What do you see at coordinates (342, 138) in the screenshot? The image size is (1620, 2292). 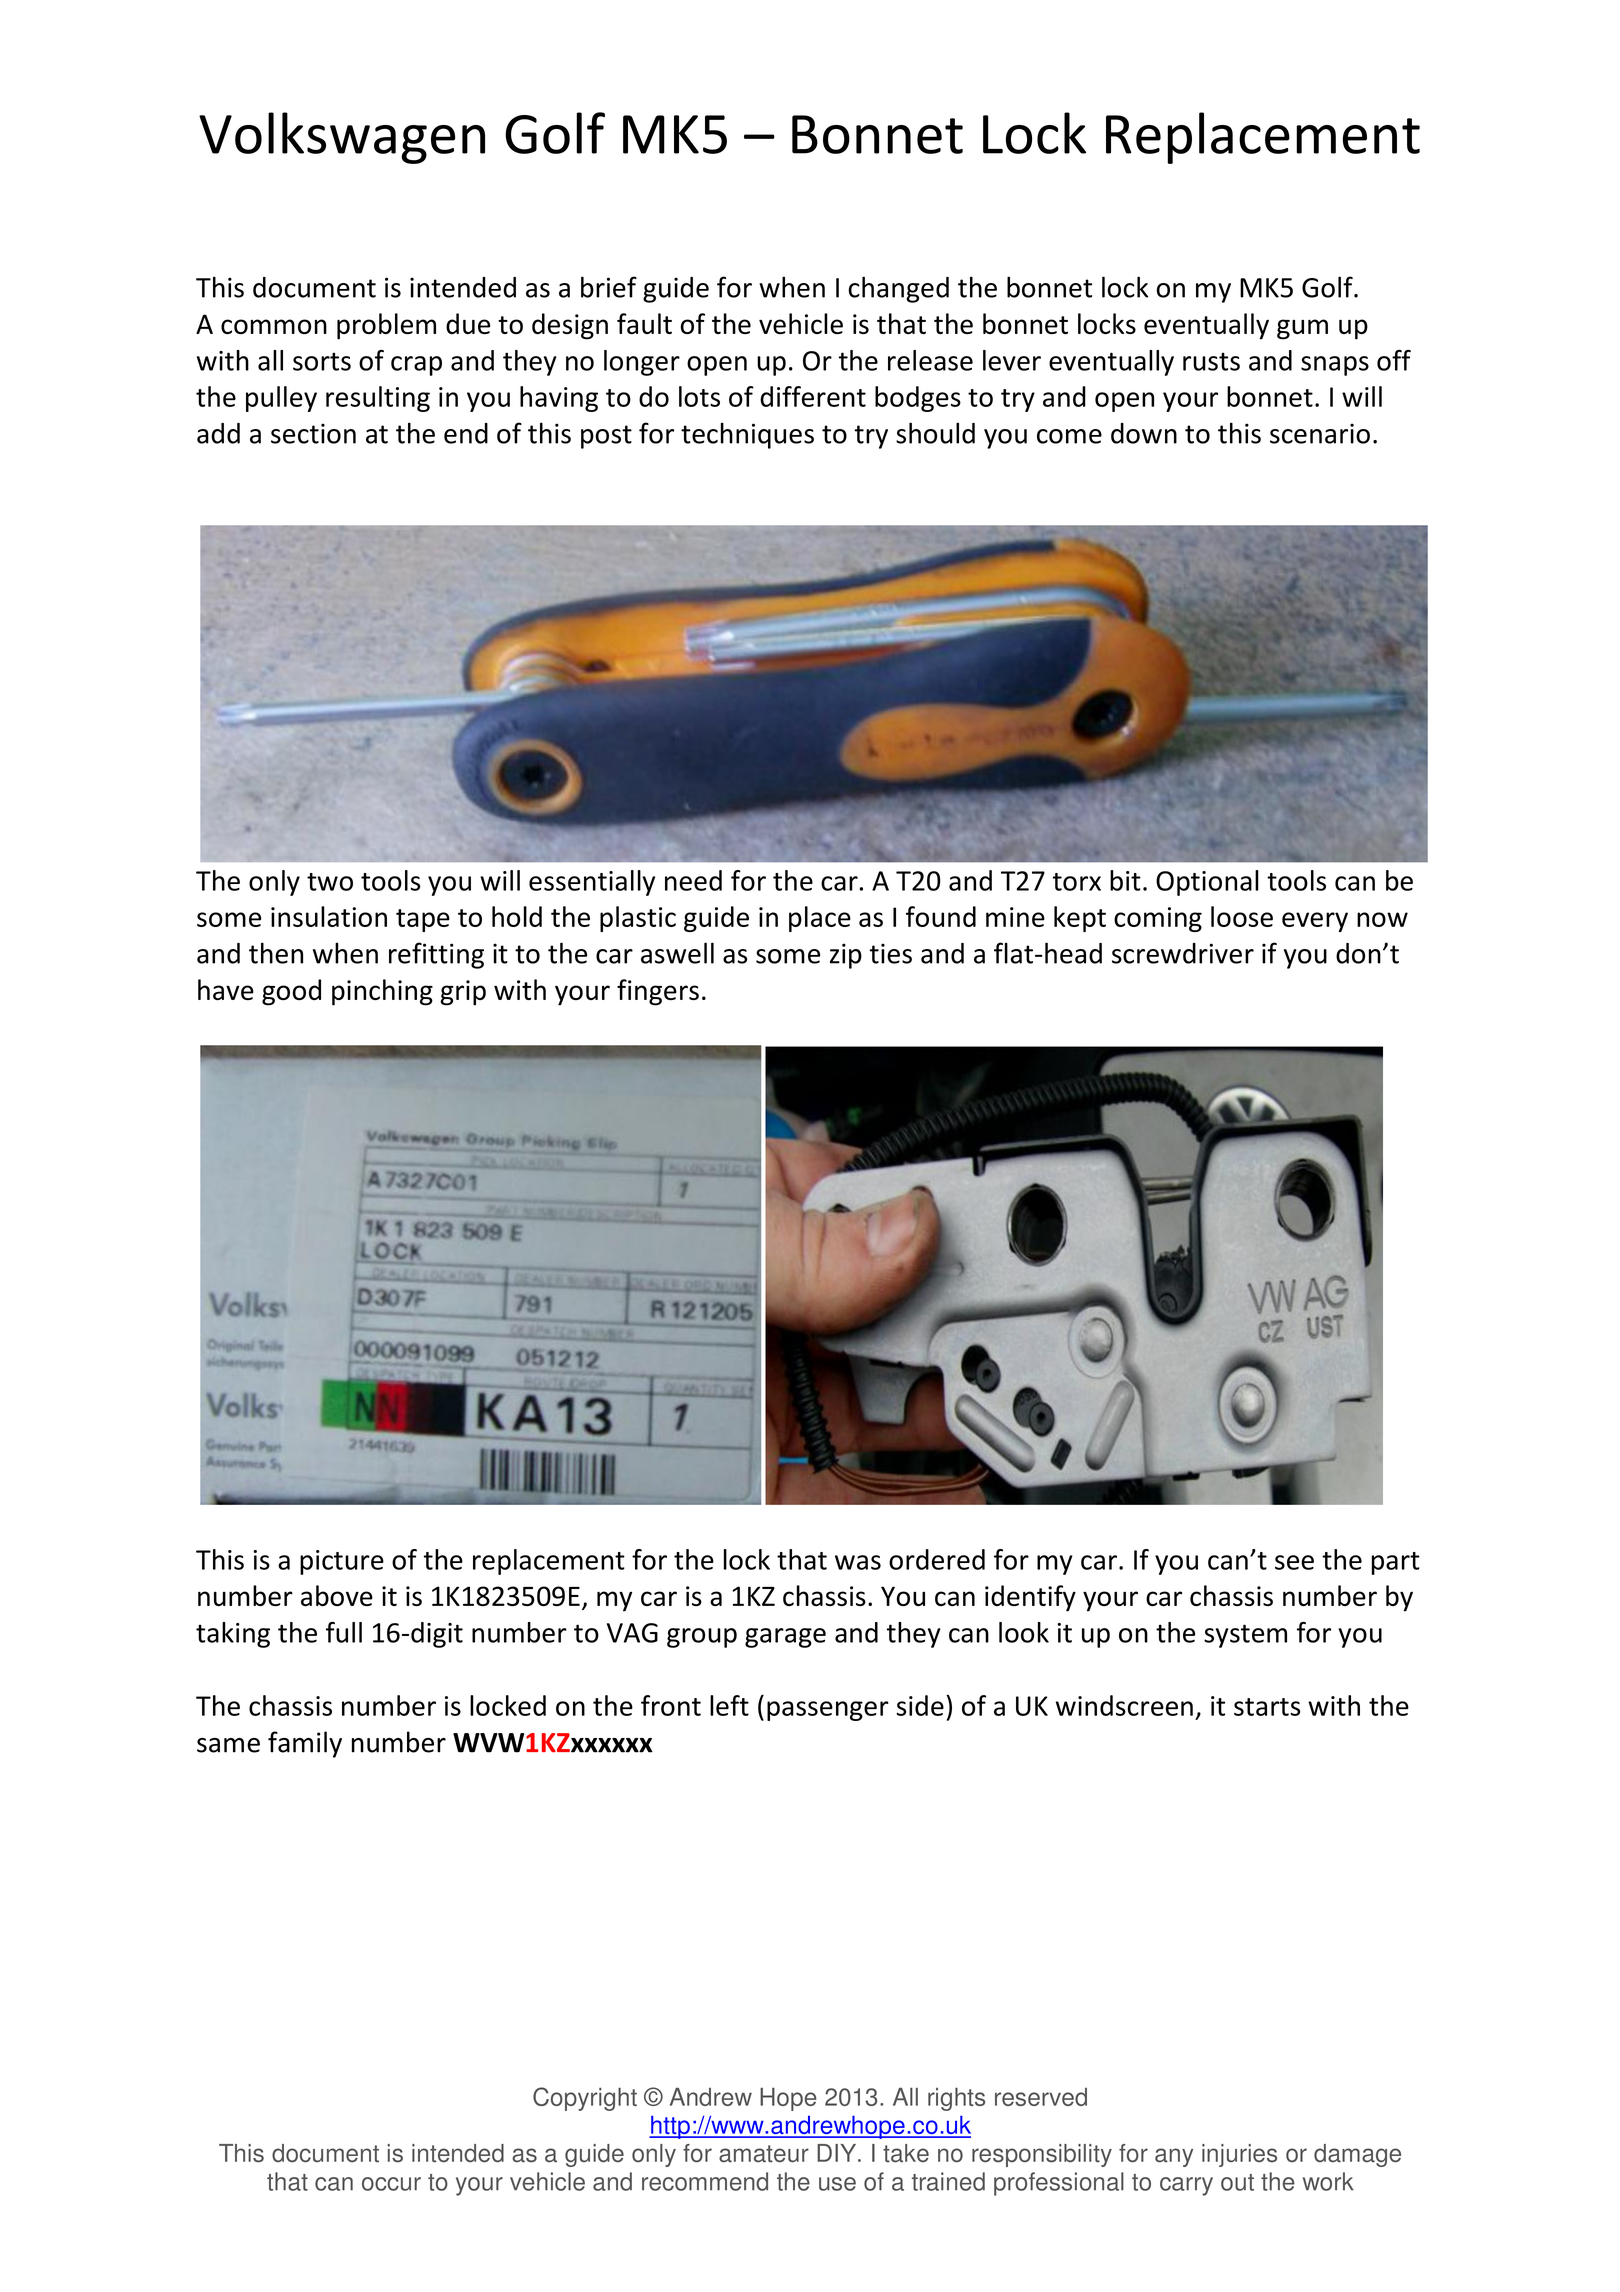 I see `Volkswagen` at bounding box center [342, 138].
